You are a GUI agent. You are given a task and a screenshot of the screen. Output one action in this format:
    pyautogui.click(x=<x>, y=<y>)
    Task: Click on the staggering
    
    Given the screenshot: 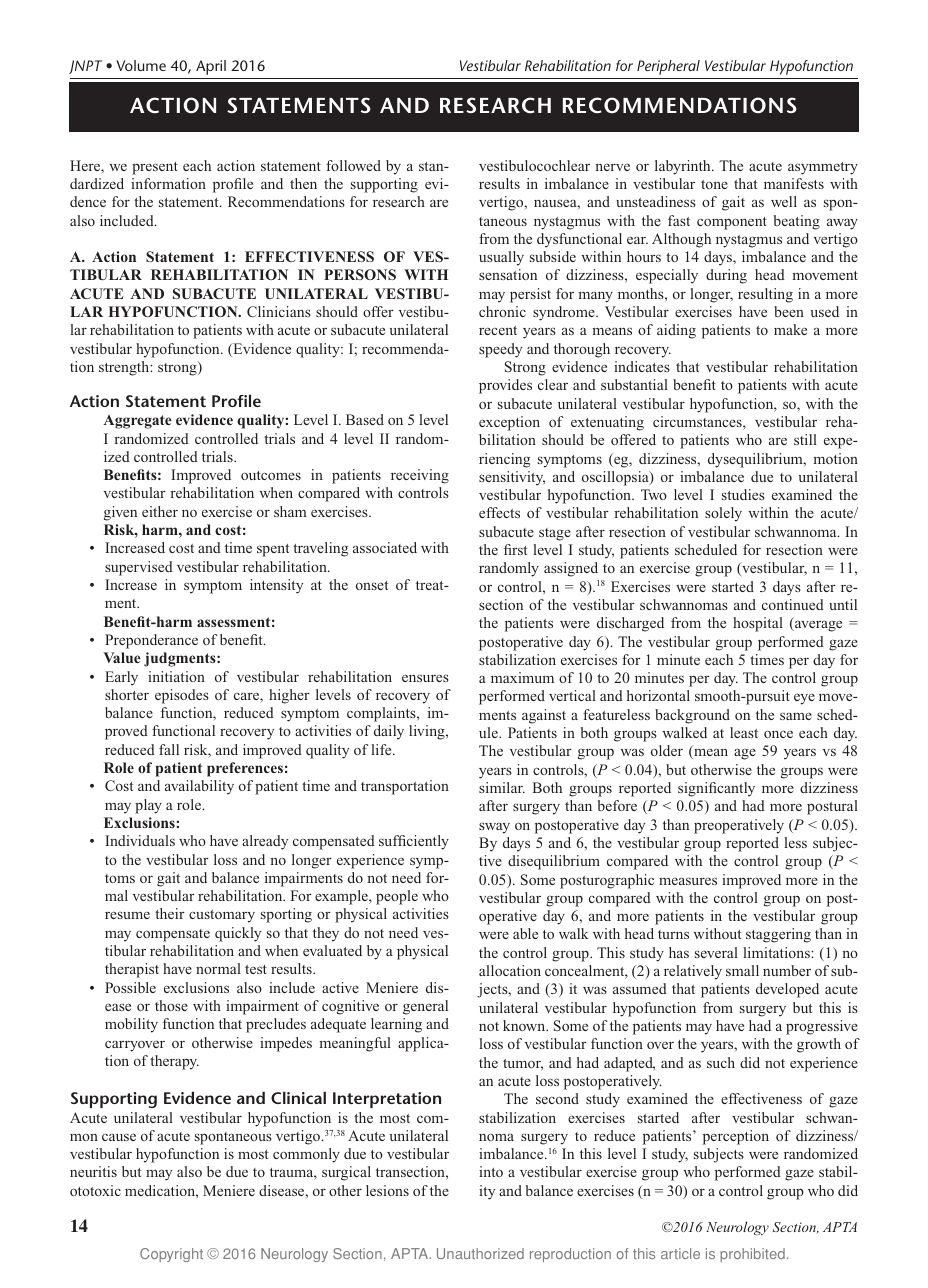 What is the action you would take?
    pyautogui.click(x=778, y=935)
